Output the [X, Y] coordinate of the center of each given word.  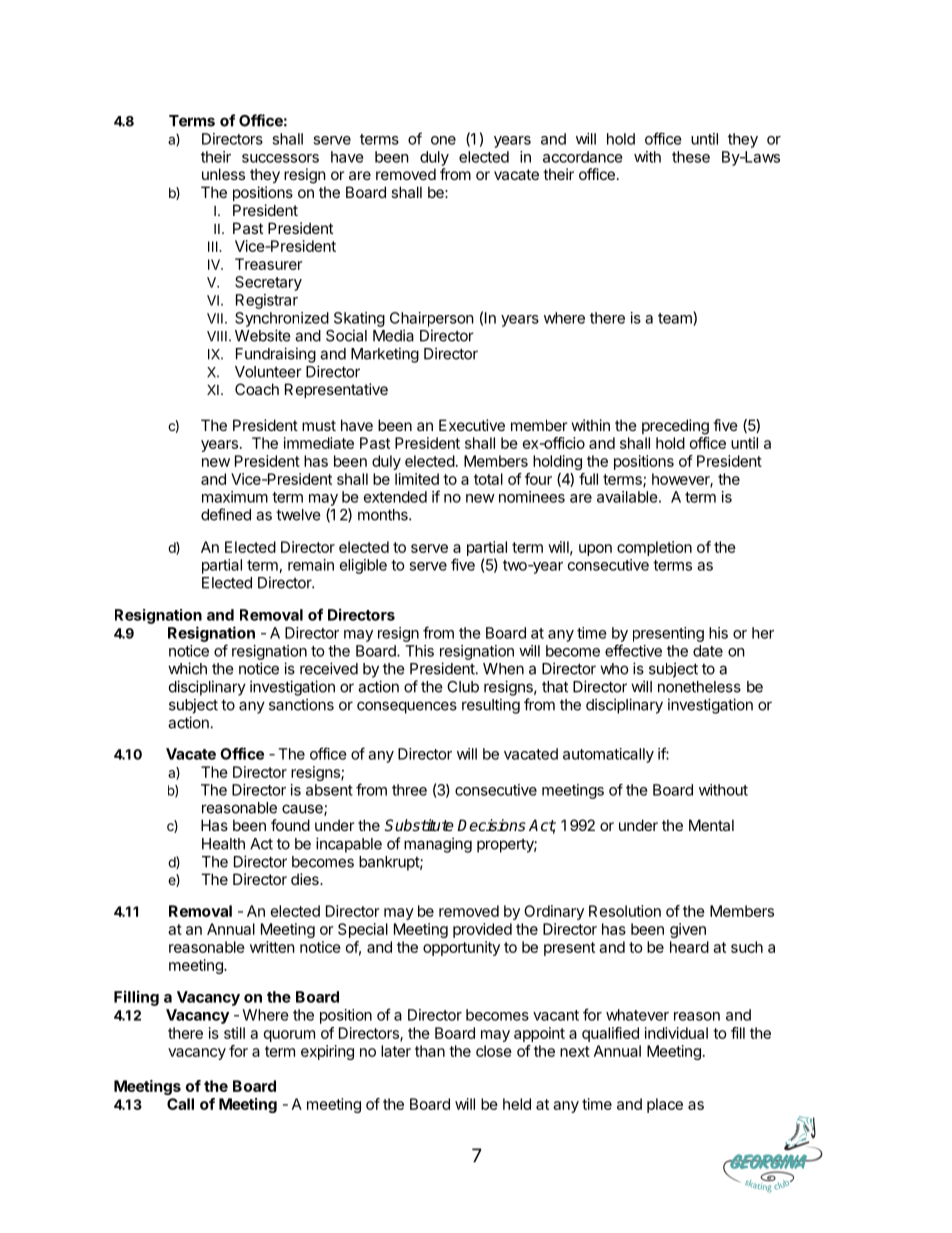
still [234, 1033]
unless [223, 174]
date [708, 651]
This [419, 651]
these [691, 157]
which [187, 668]
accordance [583, 157]
